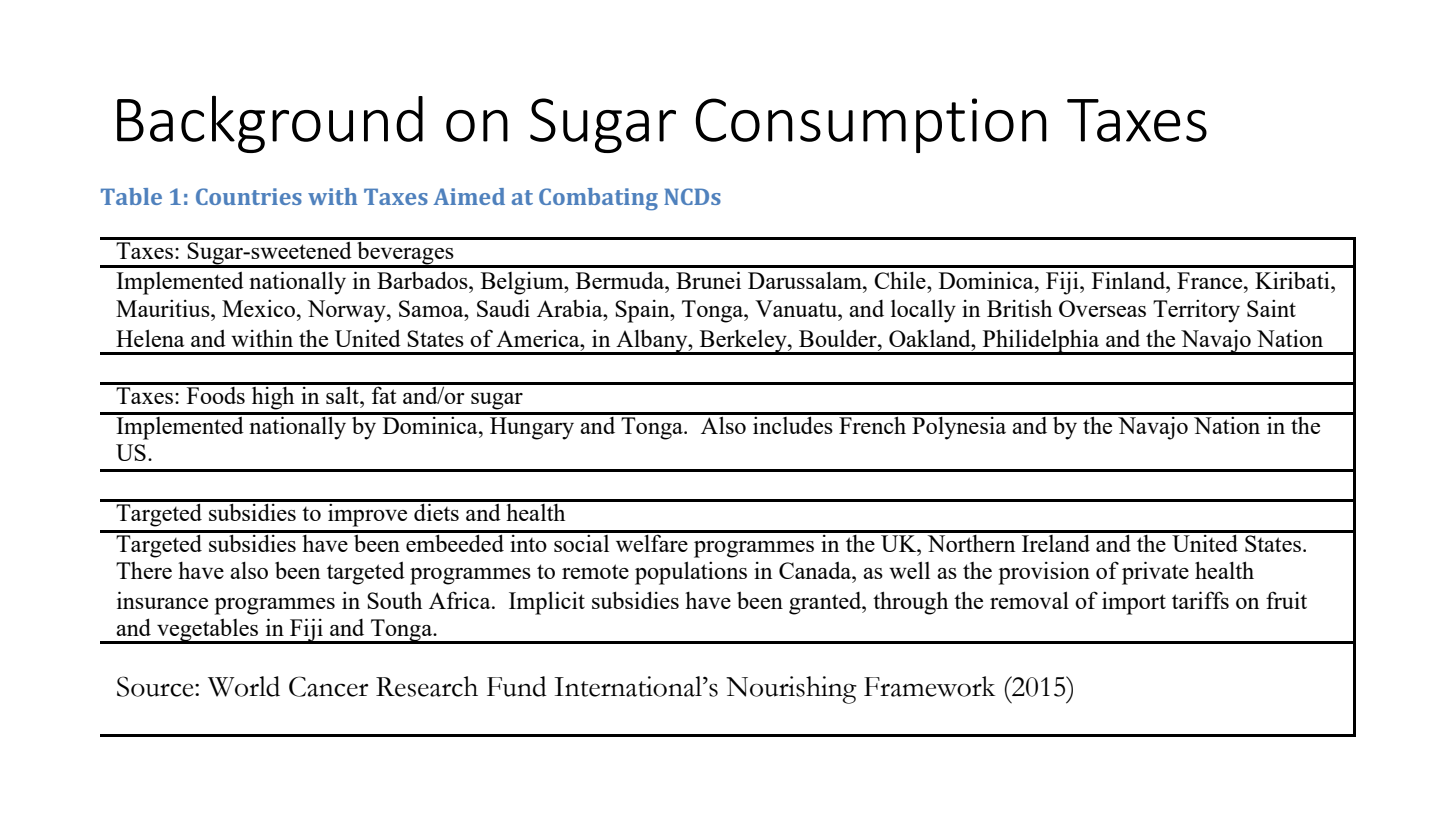 This image has height=819, width=1456. I want to click on Helena, so click(150, 338).
